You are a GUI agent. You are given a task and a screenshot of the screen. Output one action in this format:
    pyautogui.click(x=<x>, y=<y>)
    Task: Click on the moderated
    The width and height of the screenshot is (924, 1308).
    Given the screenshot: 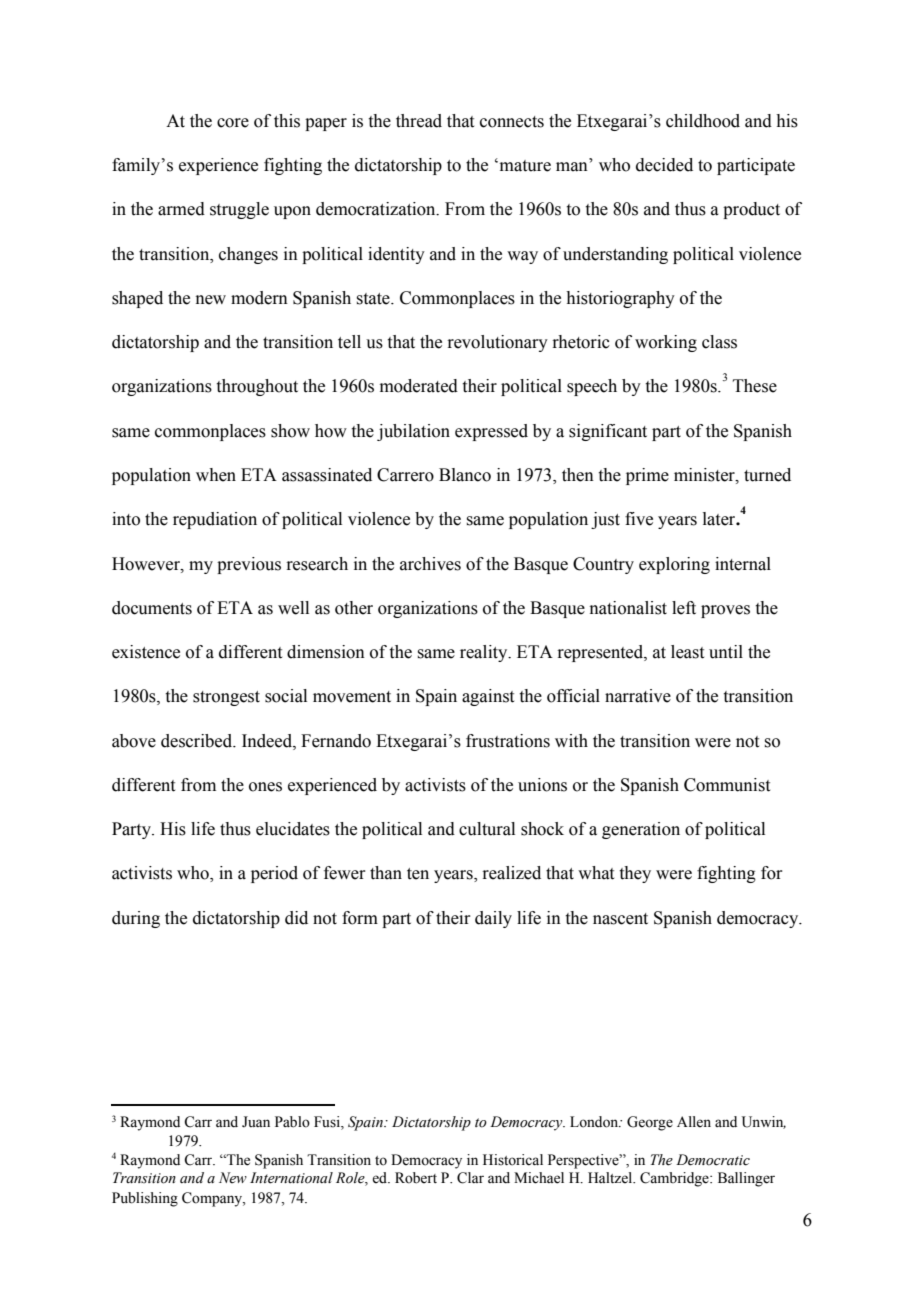 What is the action you would take?
    pyautogui.click(x=419, y=386)
